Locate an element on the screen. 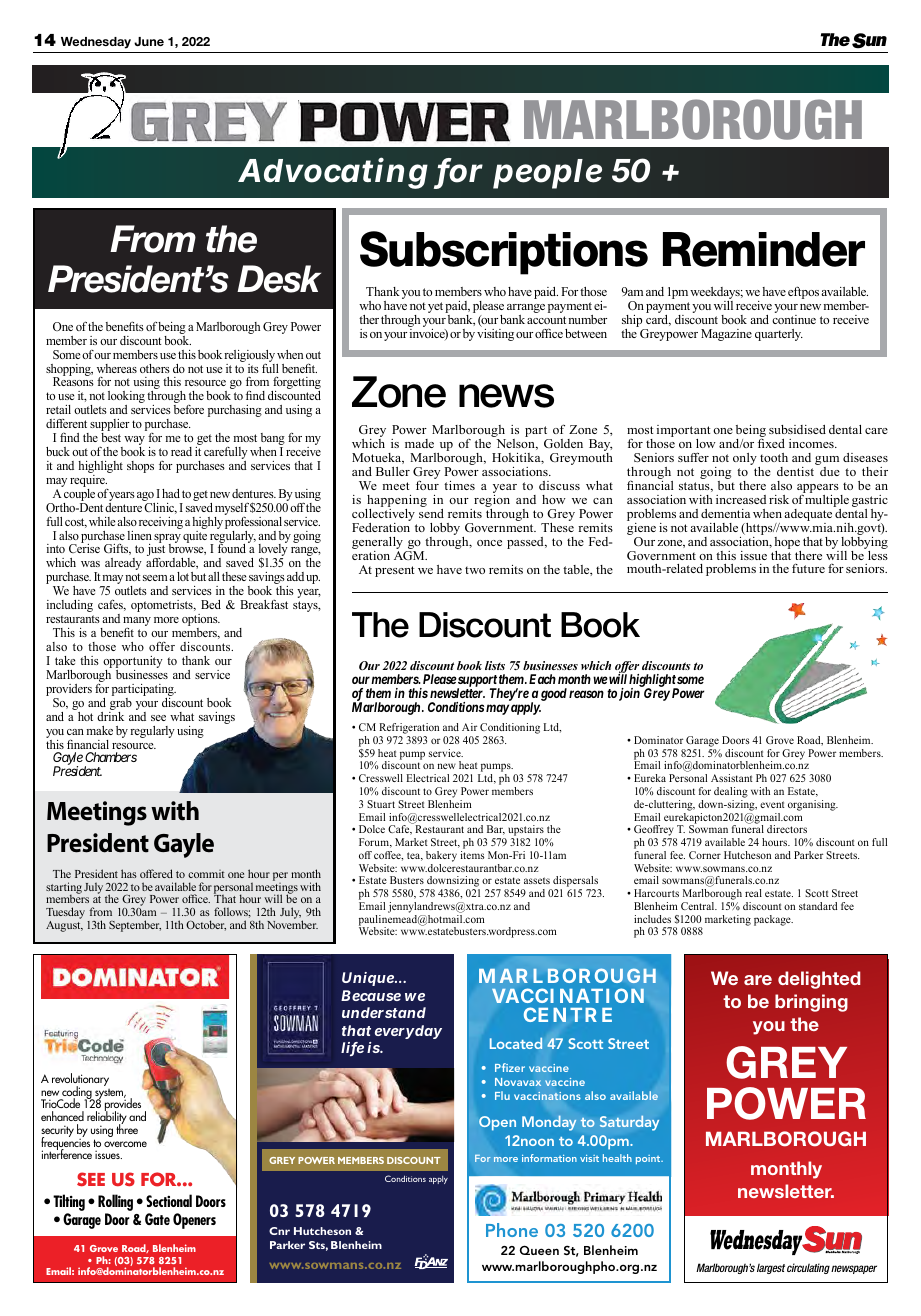 This screenshot has width=921, height=1316. Reminder is located at coordinates (764, 249).
